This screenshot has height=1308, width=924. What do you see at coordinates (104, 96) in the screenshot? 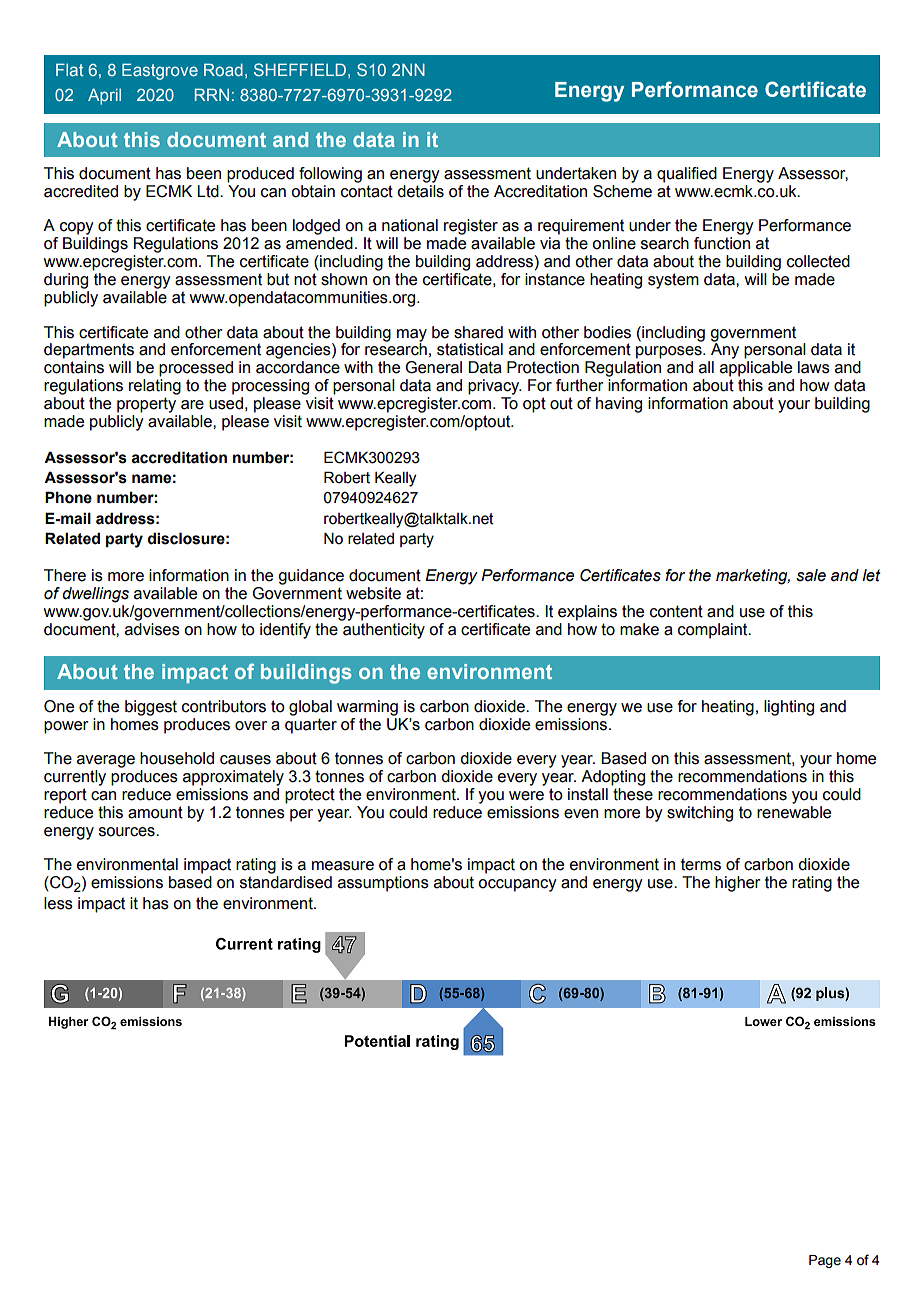
I see `April` at bounding box center [104, 96].
